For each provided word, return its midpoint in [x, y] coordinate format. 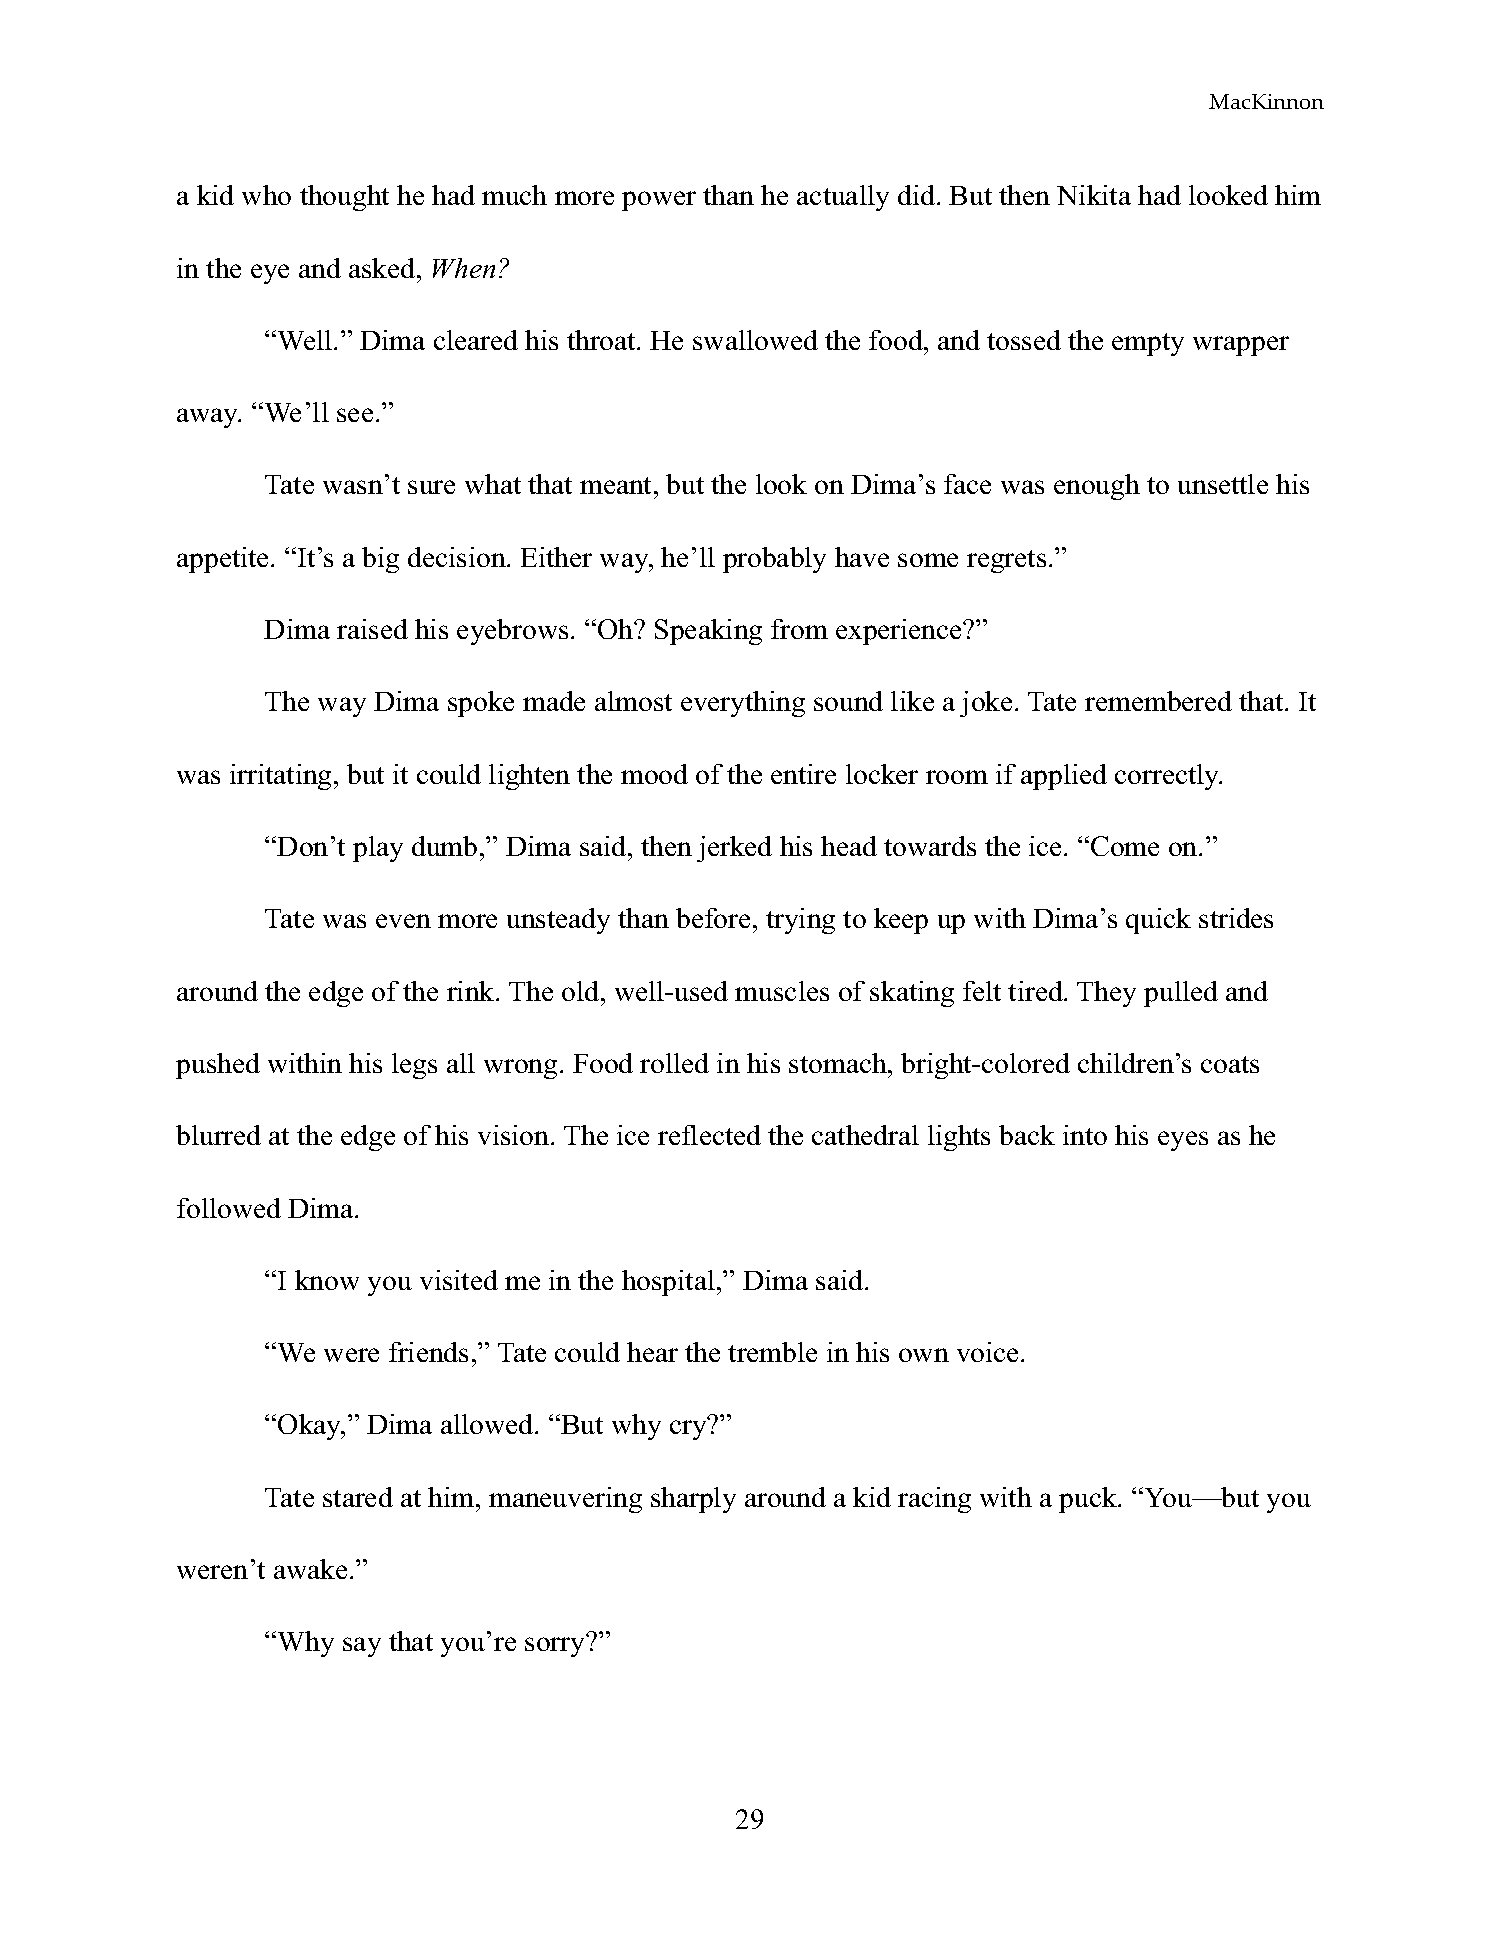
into [1085, 1135]
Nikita [1094, 195]
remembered [1158, 701]
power [659, 201]
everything [743, 704]
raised [372, 629]
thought [344, 198]
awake [310, 1569]
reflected [709, 1135]
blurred [218, 1135]
